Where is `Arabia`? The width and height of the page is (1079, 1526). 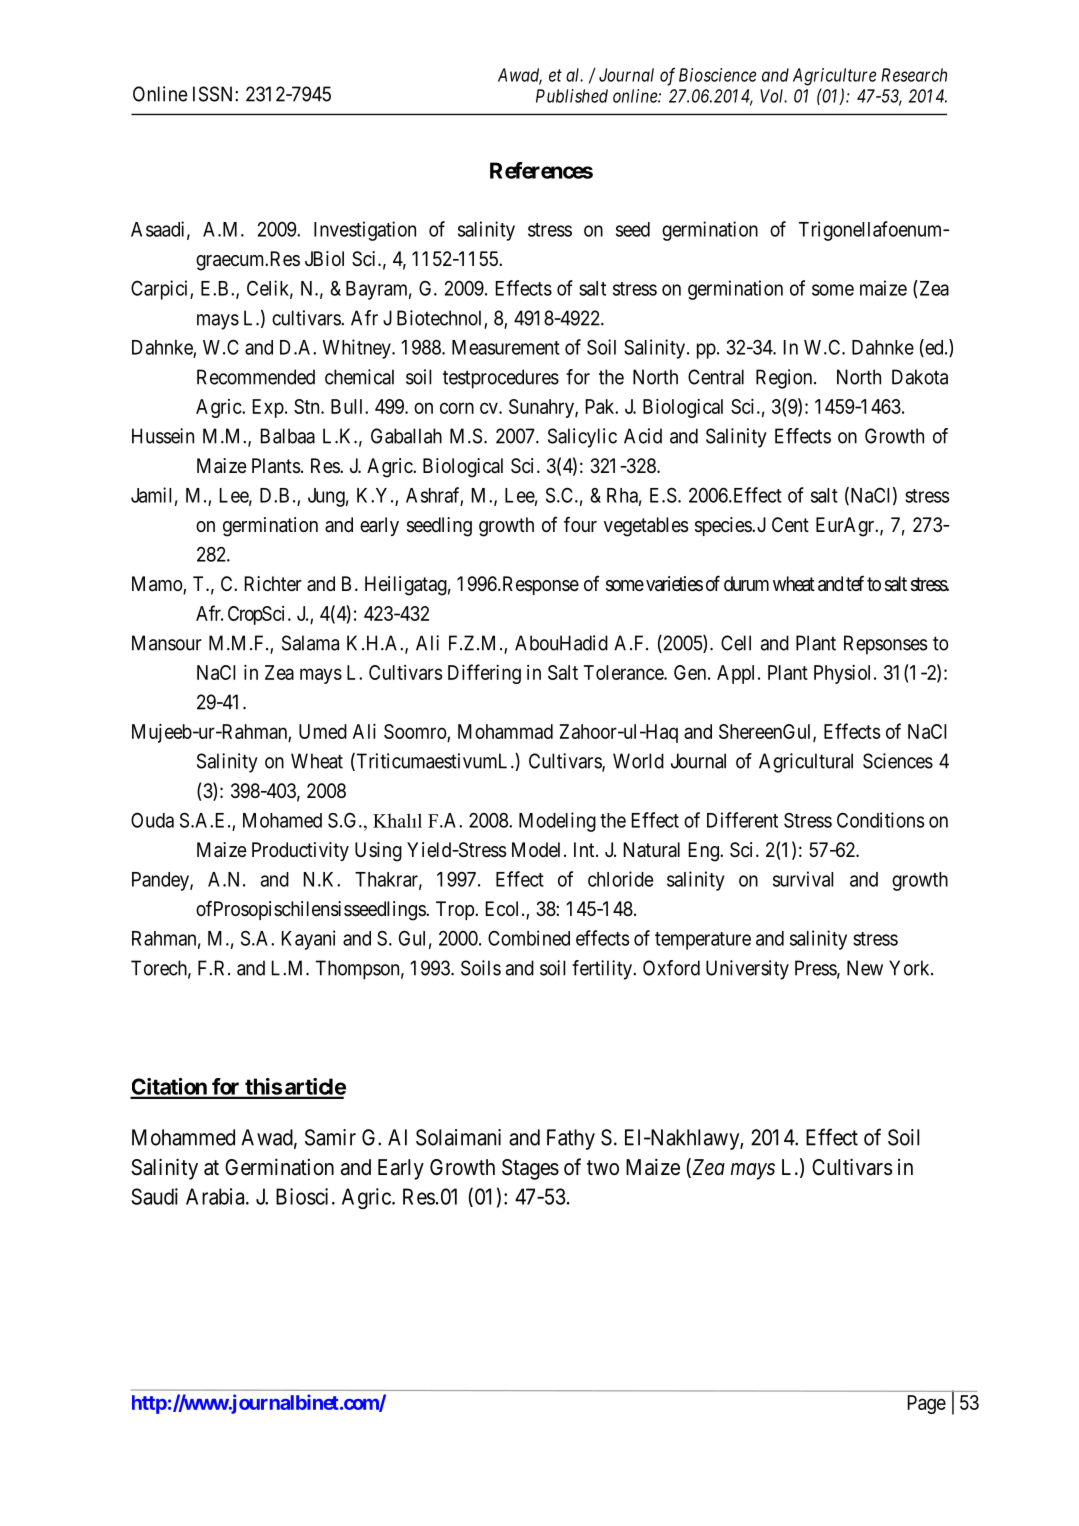
Arabia is located at coordinates (216, 1196).
